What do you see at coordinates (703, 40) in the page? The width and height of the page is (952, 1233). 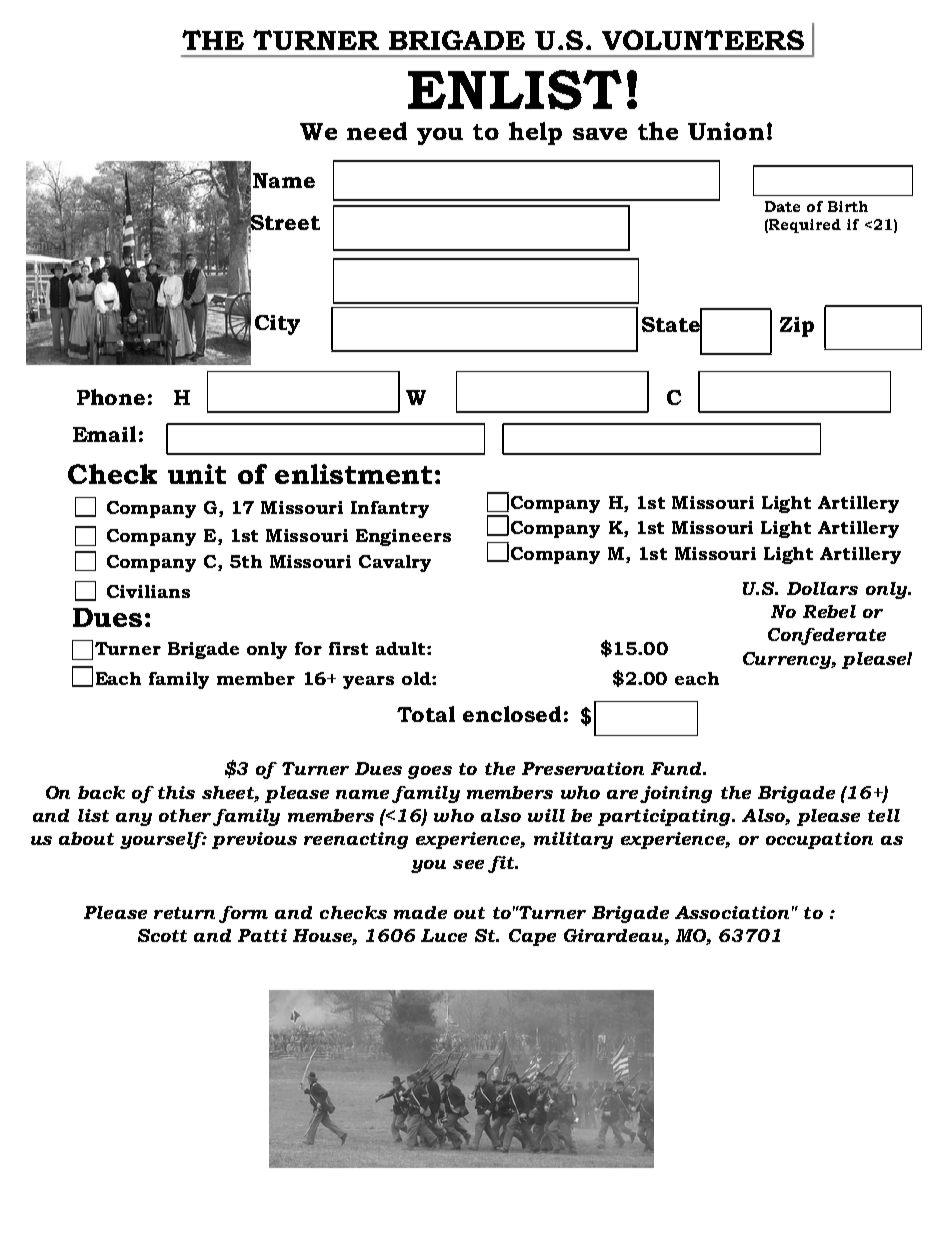 I see `VOLUNTEERS` at bounding box center [703, 40].
